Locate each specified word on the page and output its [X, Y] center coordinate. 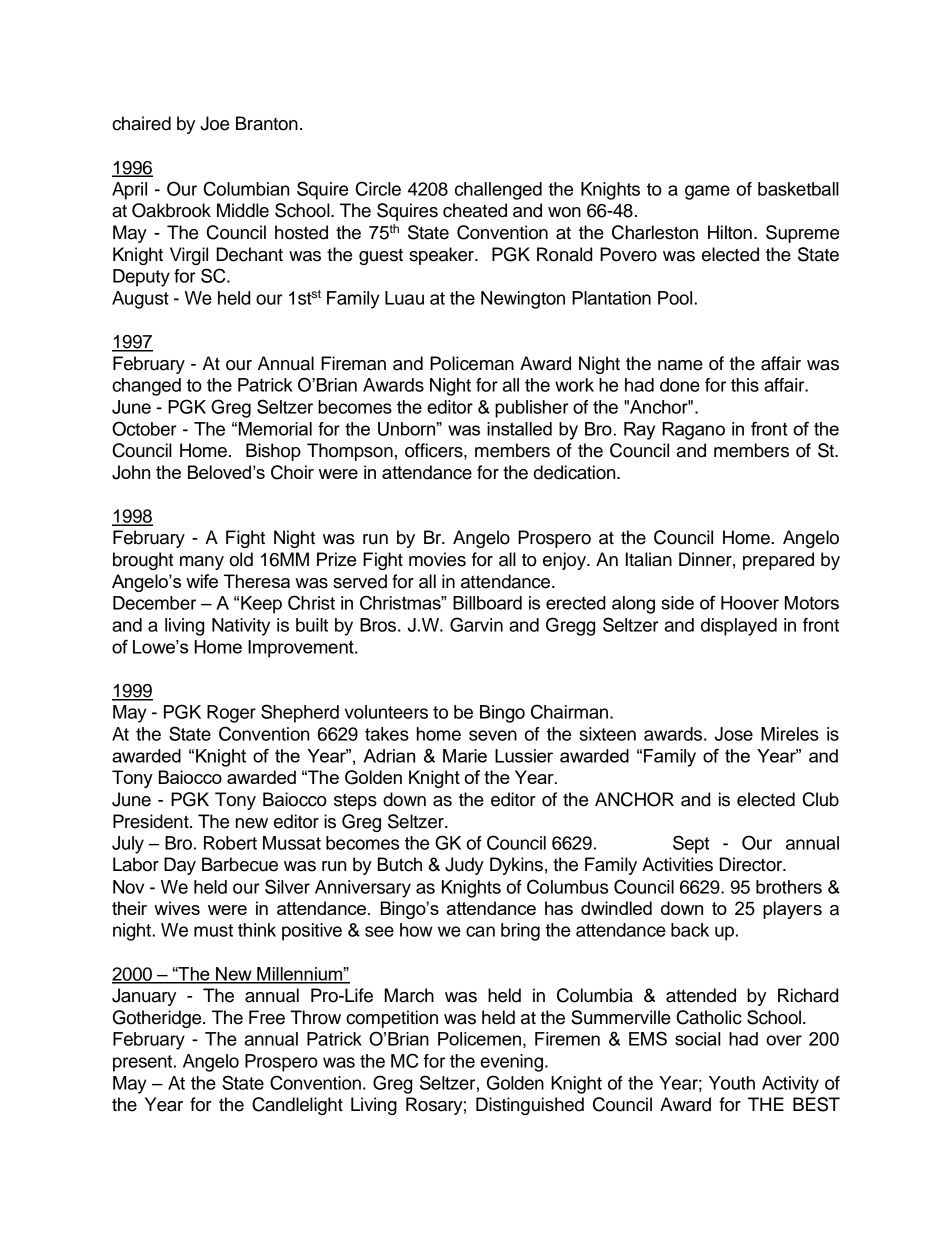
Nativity [241, 627]
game [707, 192]
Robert [230, 843]
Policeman [472, 363]
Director [752, 864]
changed [146, 387]
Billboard [487, 603]
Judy [464, 866]
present [144, 1063]
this [745, 385]
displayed [739, 627]
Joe [214, 123]
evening [513, 1063]
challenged [498, 191]
